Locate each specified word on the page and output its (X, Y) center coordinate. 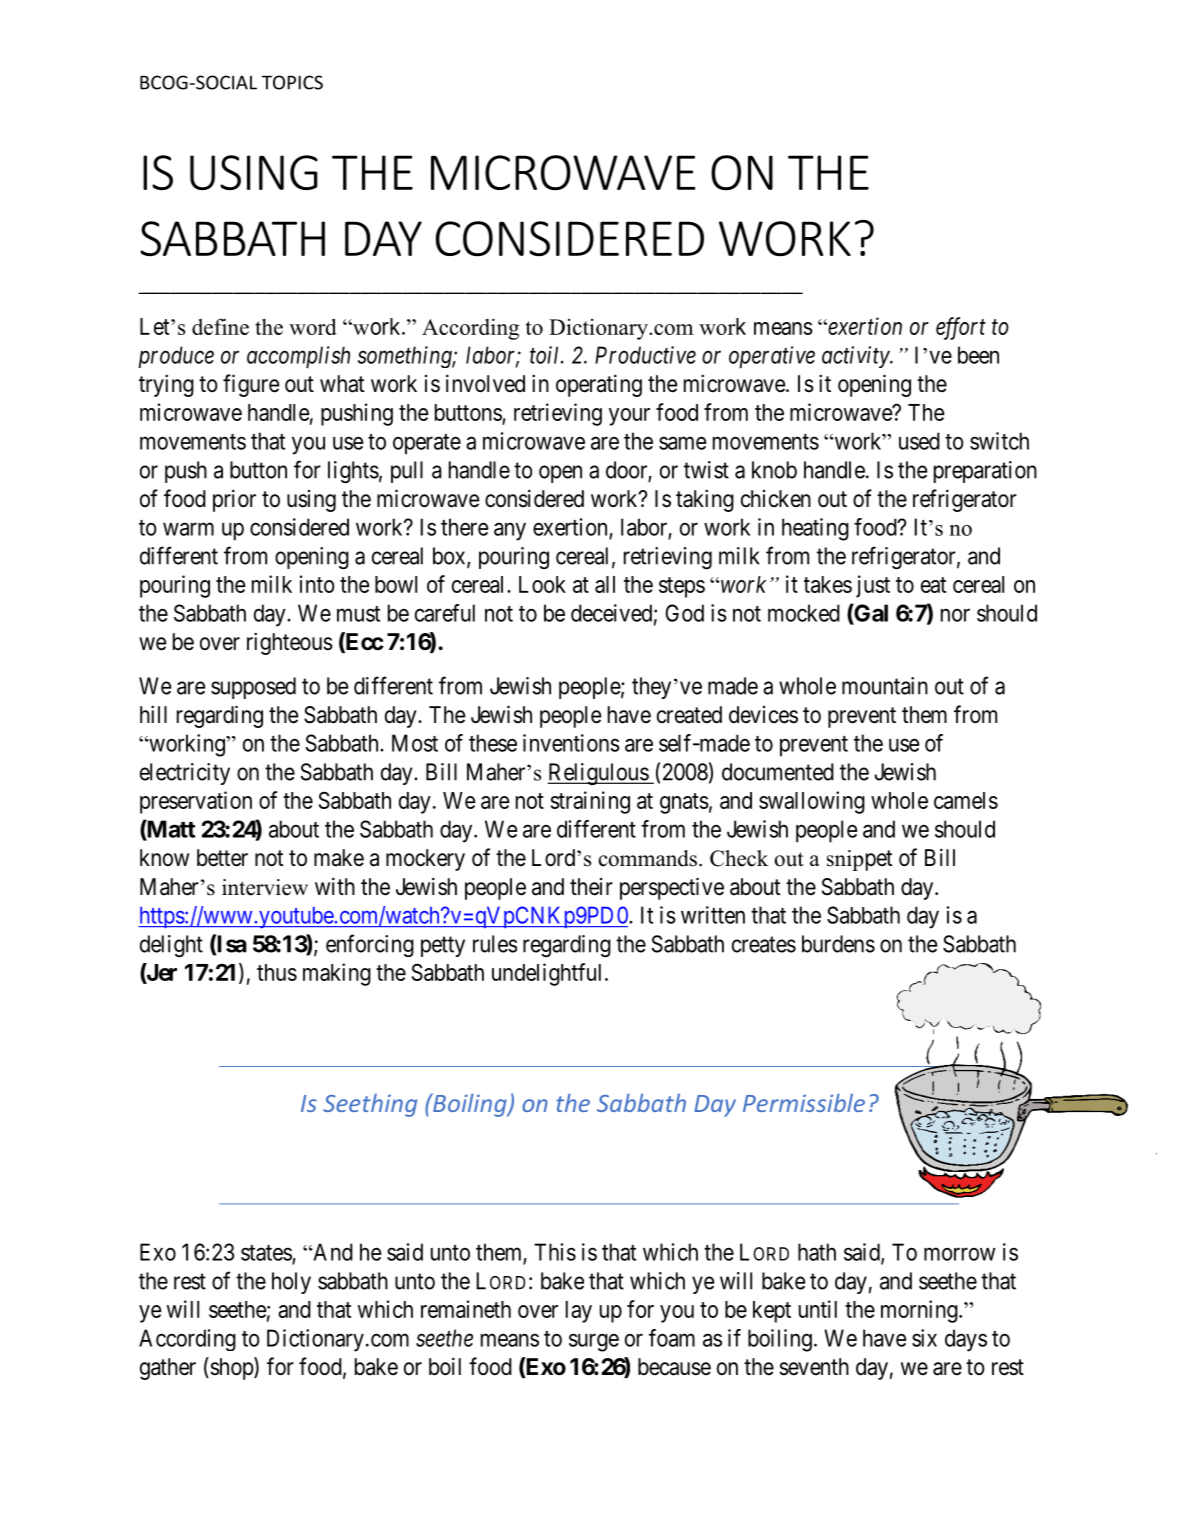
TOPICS (292, 82)
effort (961, 328)
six (924, 1338)
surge (594, 1342)
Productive (645, 355)
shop (231, 1368)
